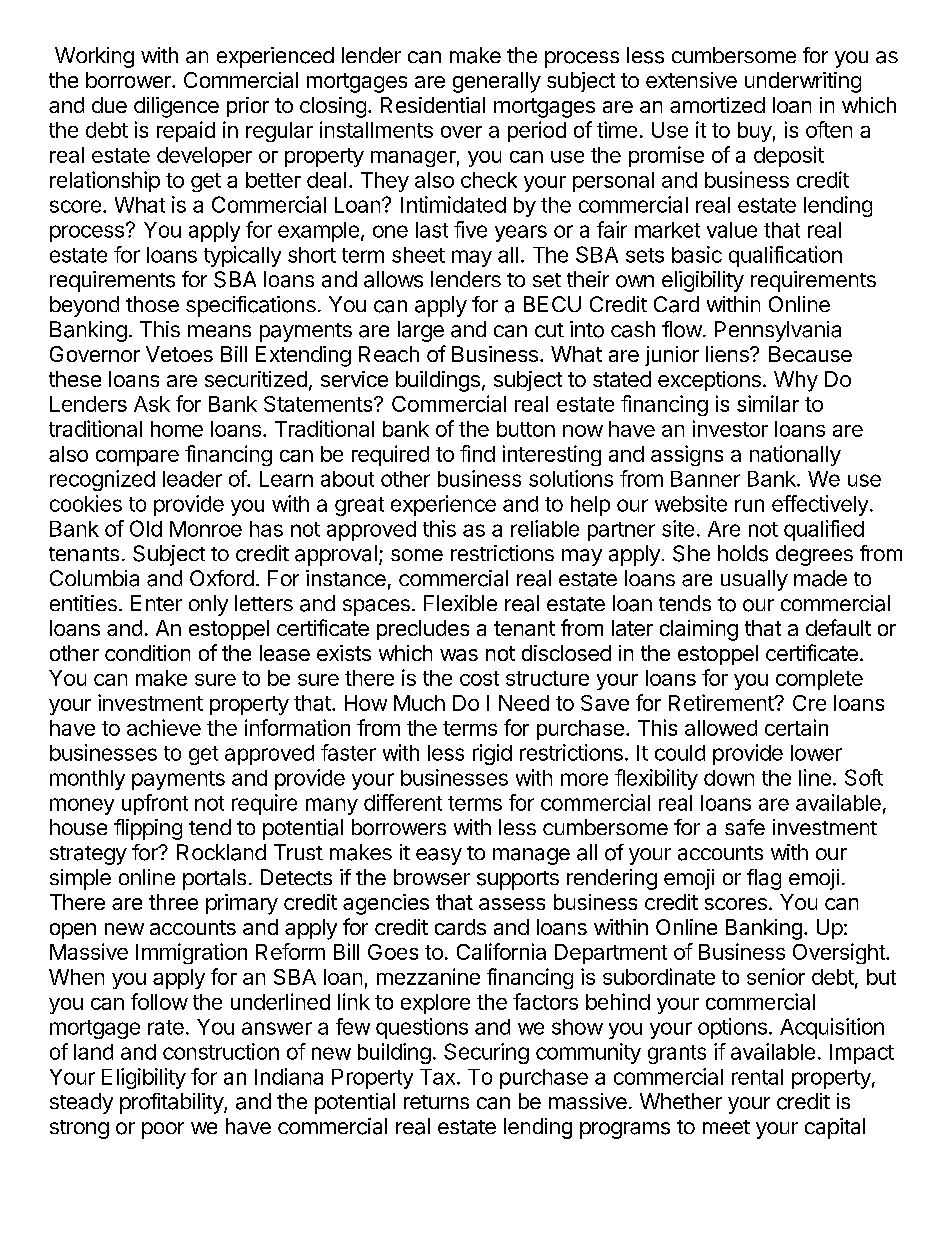 The height and width of the screenshot is (1233, 952). What do you see at coordinates (164, 727) in the screenshot?
I see `achieve` at bounding box center [164, 727].
